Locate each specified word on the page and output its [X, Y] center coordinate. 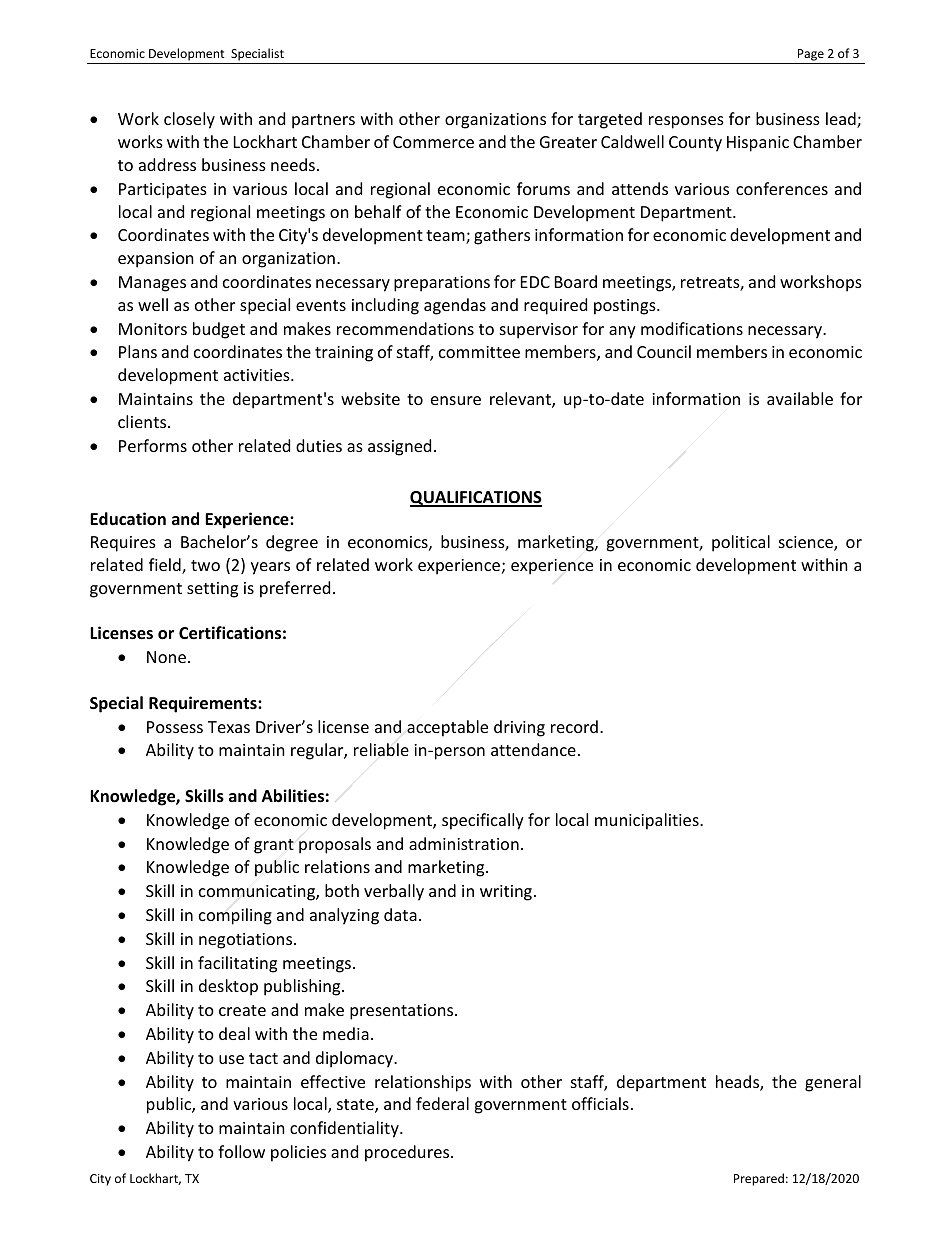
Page [811, 55]
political [741, 543]
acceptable [447, 728]
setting [212, 590]
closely [189, 120]
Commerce [433, 142]
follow [241, 1151]
